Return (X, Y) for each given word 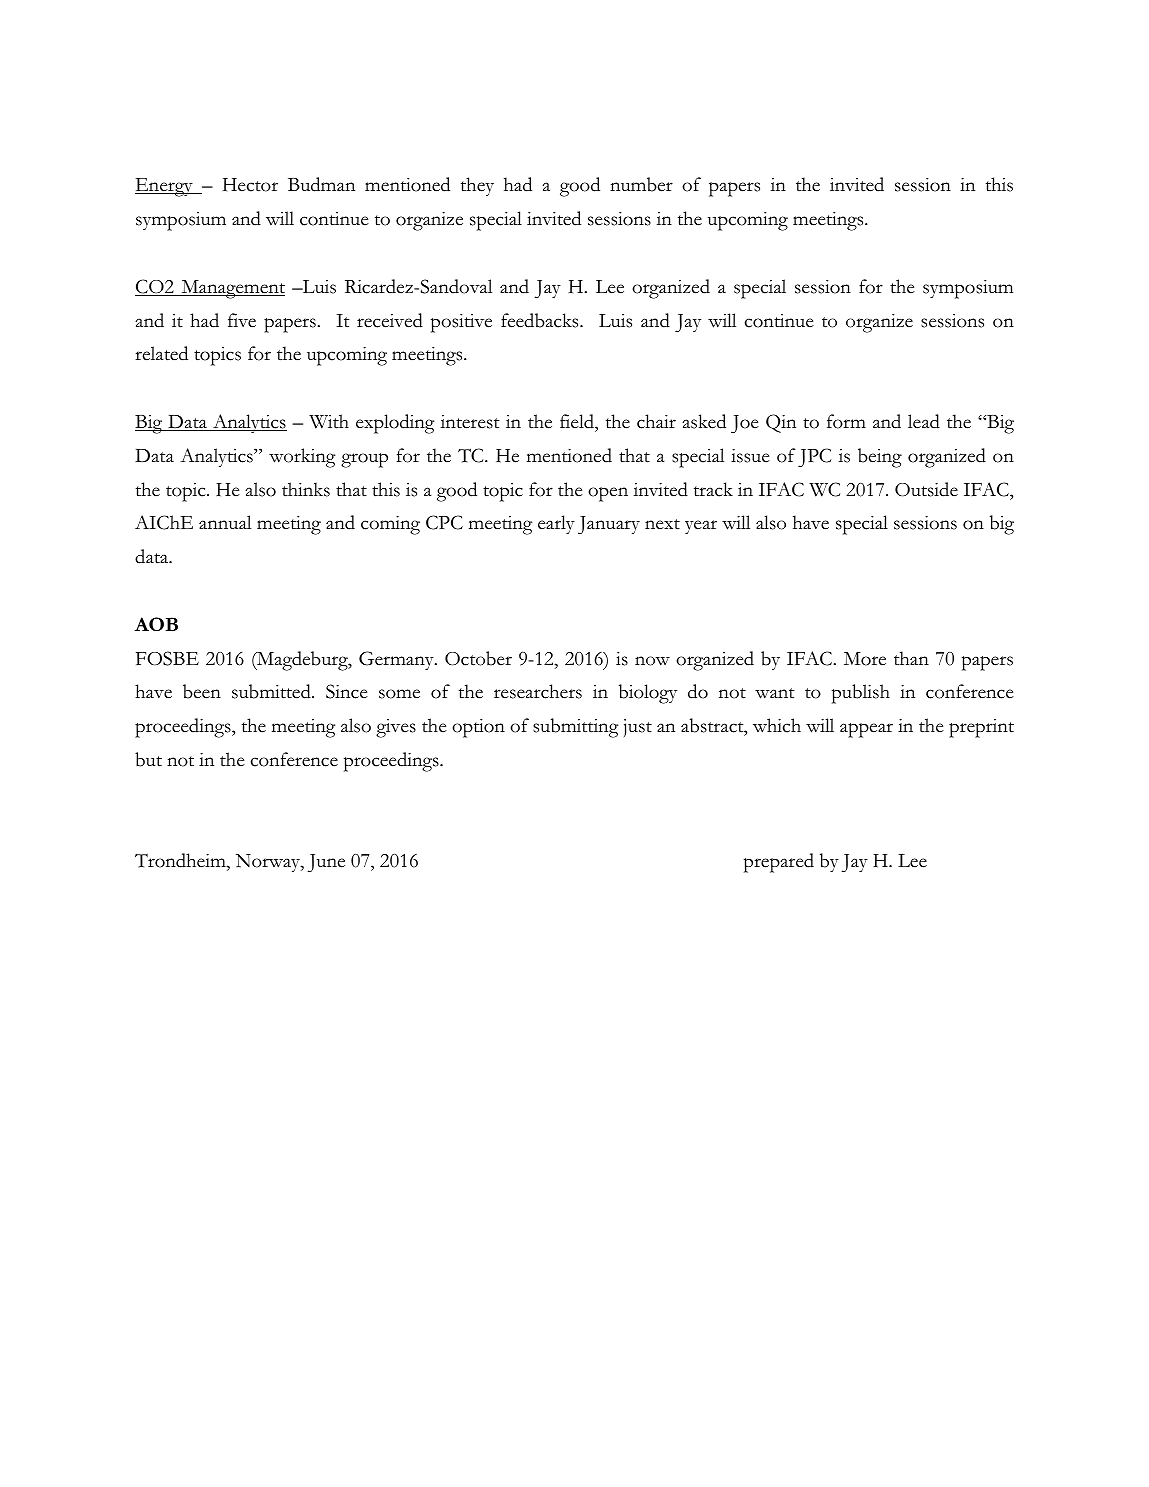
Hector (250, 185)
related (161, 353)
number (641, 184)
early (556, 524)
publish (861, 694)
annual (225, 522)
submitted (272, 691)
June (326, 863)
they (477, 186)
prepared (779, 863)
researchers (538, 691)
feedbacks (541, 320)
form (846, 421)
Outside (926, 489)
